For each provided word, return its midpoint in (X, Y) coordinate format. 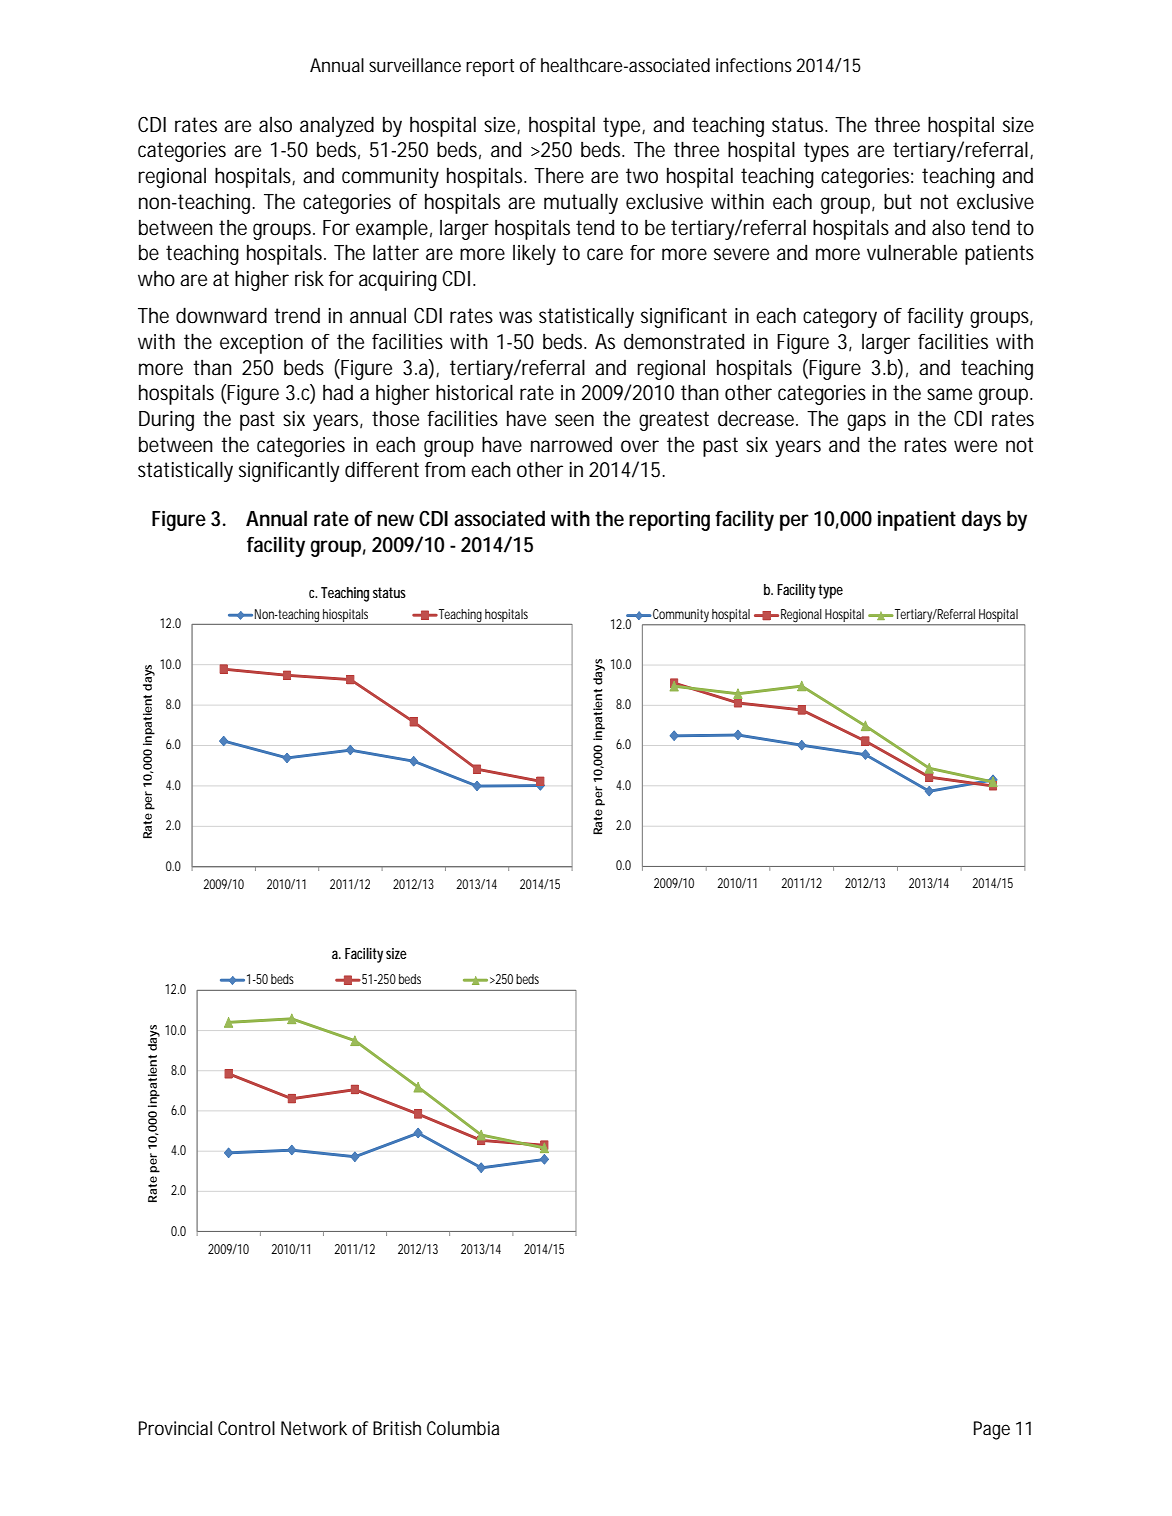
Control (246, 1428)
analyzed (337, 126)
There (559, 176)
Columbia (463, 1428)
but (898, 201)
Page (992, 1430)
